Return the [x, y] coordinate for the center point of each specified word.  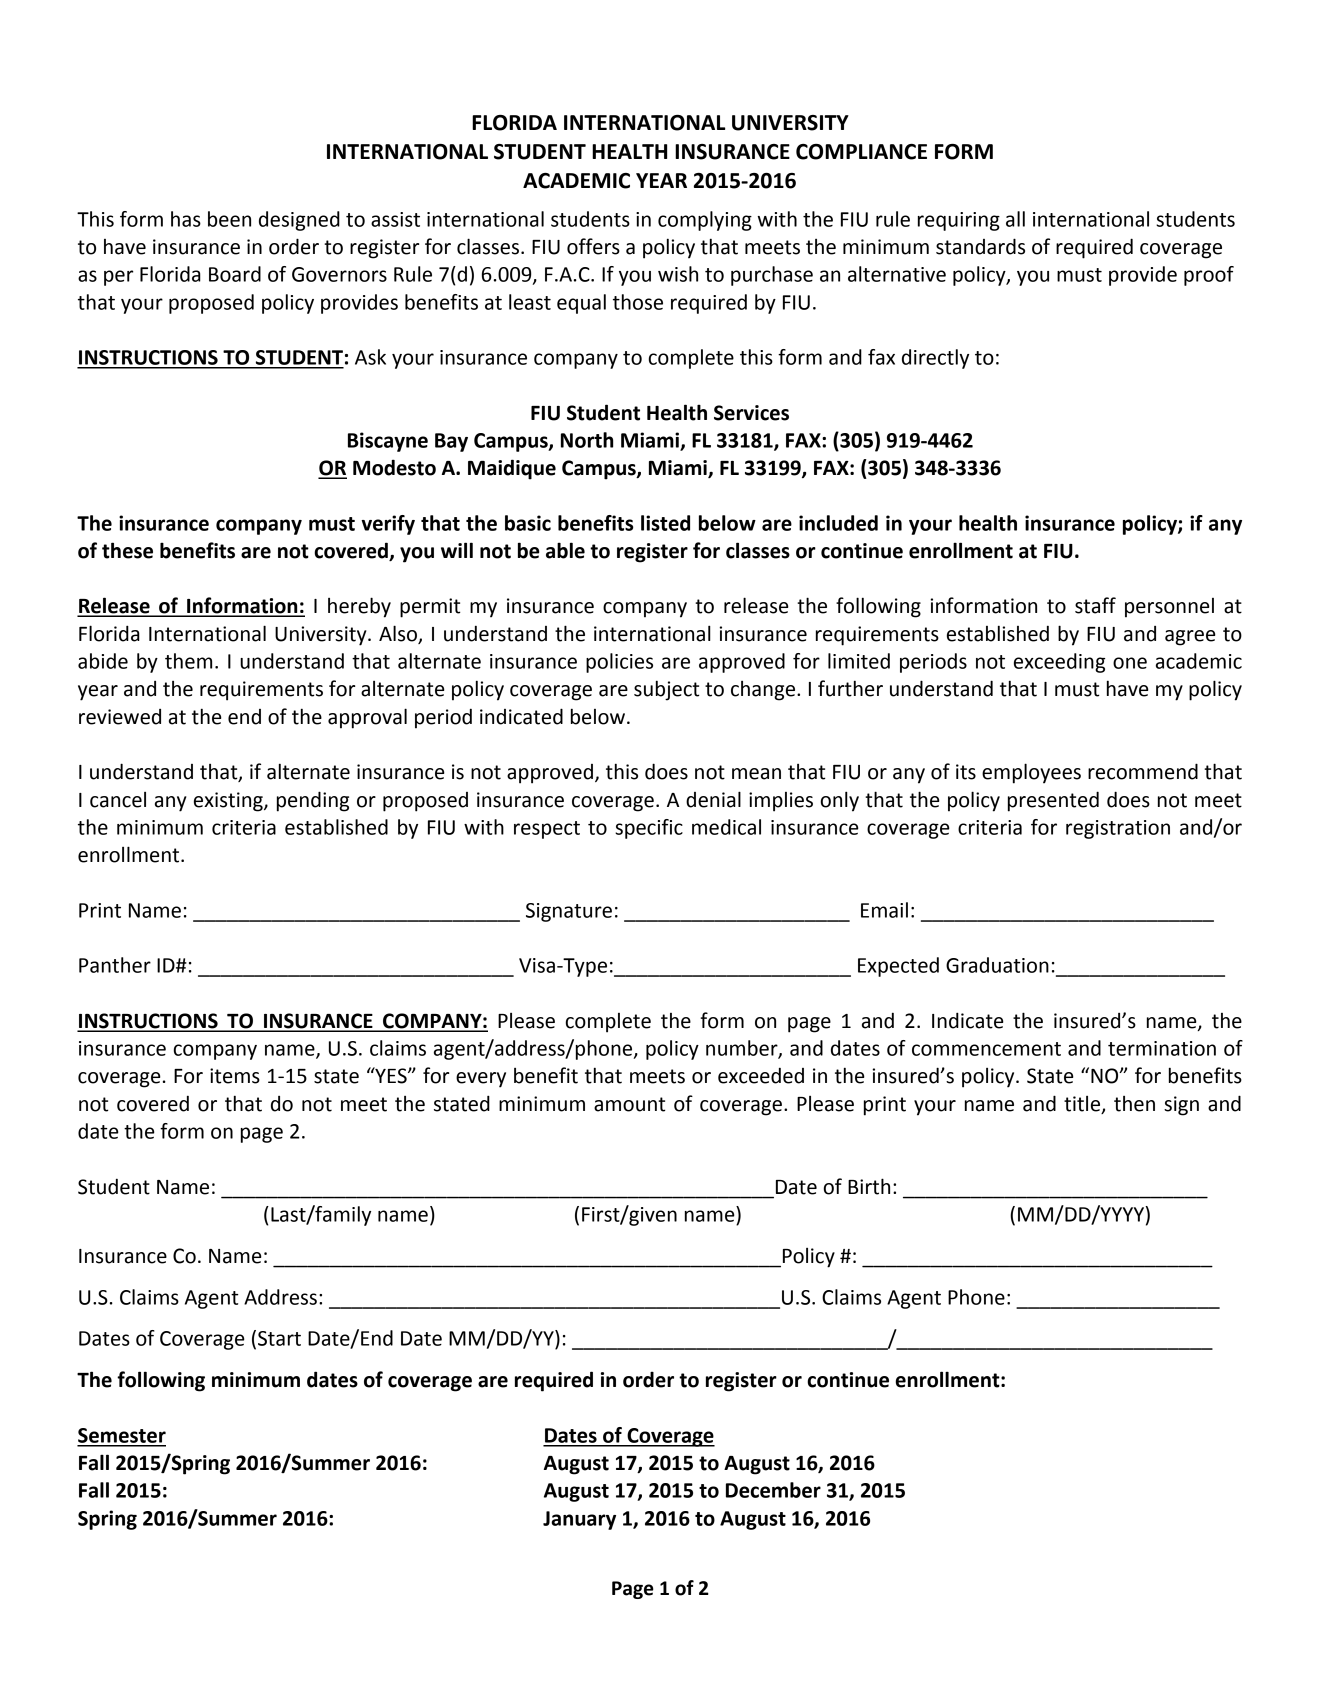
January [579, 1520]
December [773, 1490]
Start [279, 1338]
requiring [959, 221]
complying [705, 221]
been [229, 219]
